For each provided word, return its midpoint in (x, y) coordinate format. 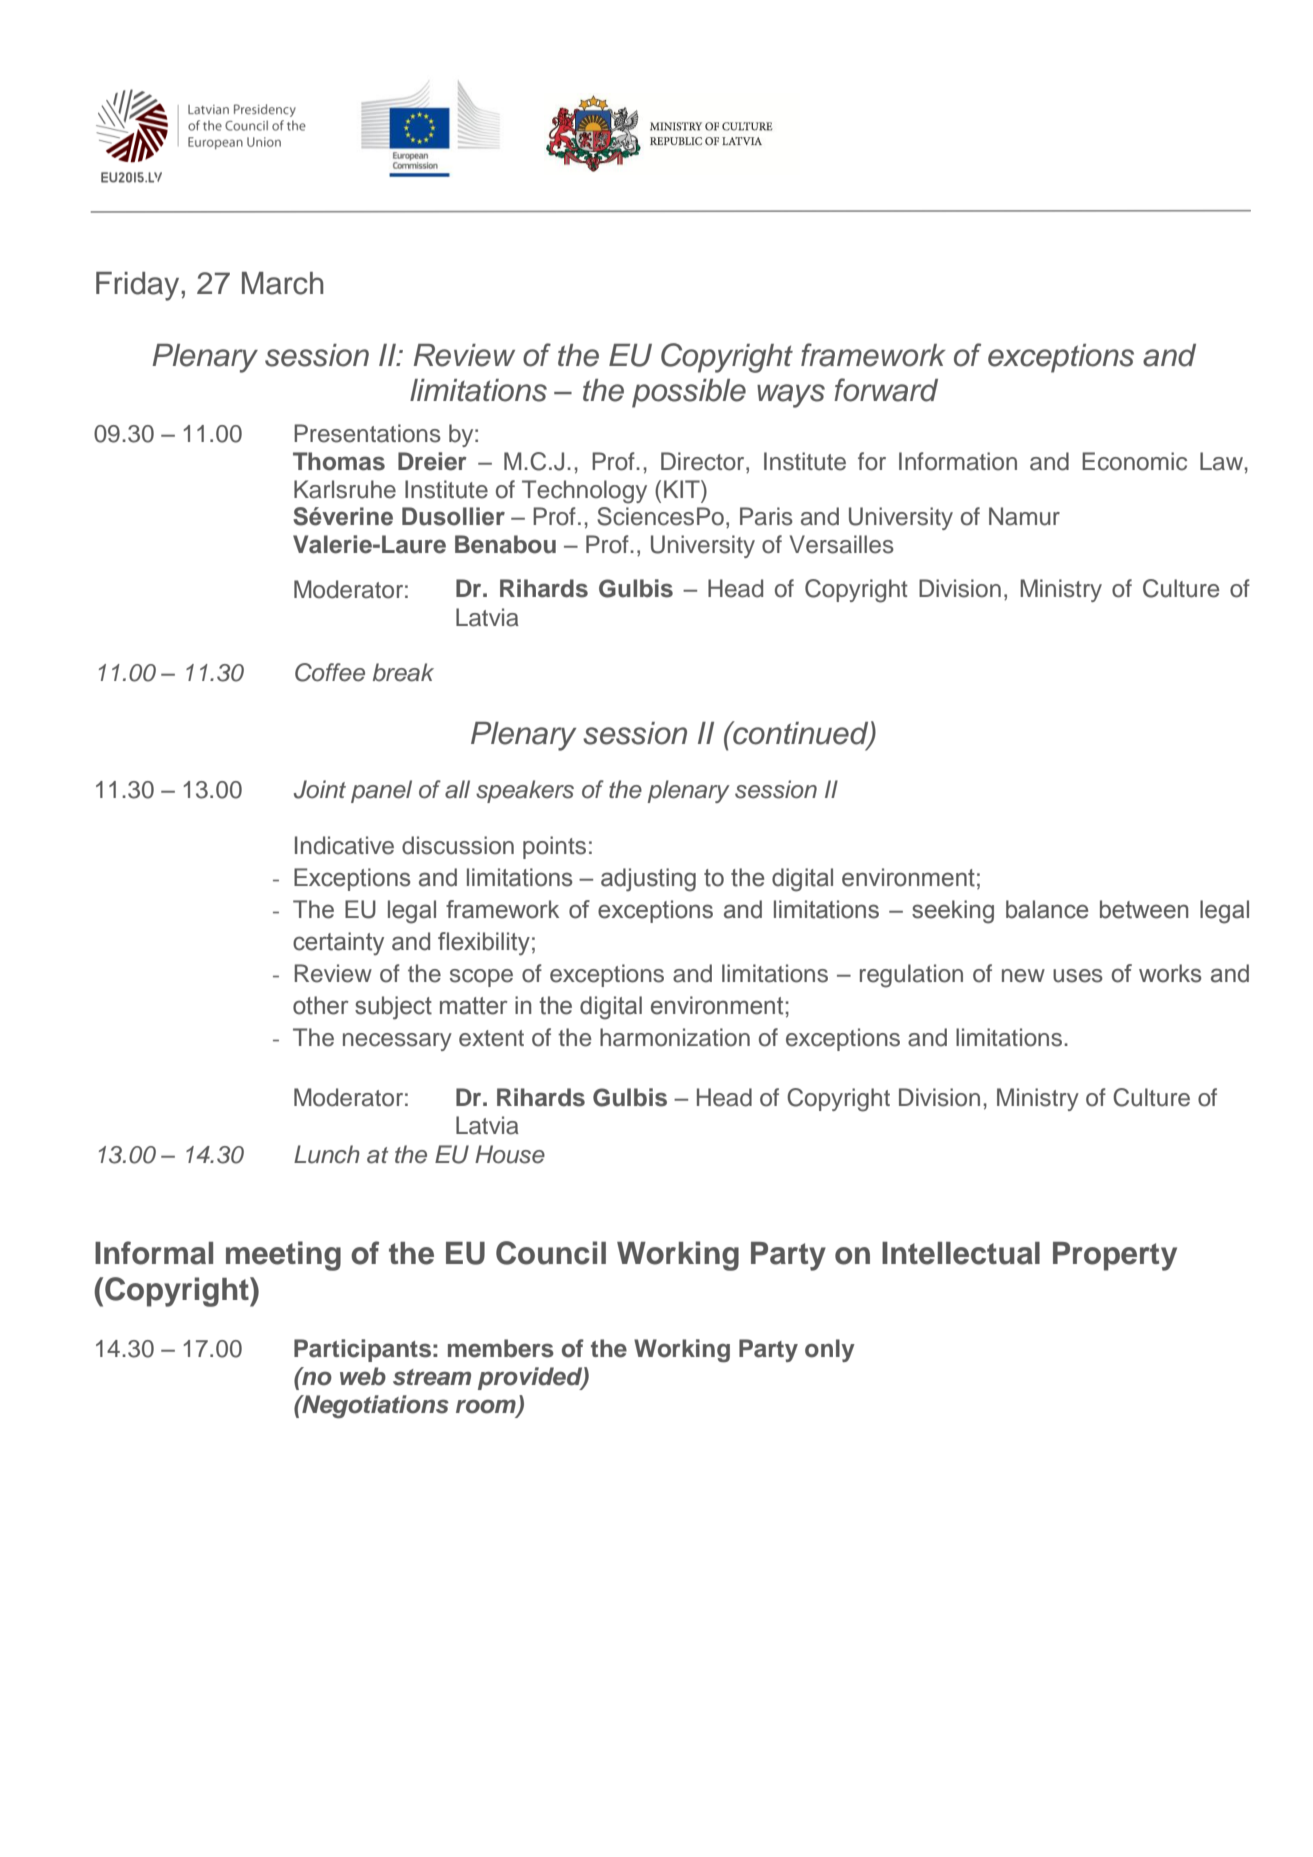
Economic (1134, 461)
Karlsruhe (345, 489)
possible (689, 393)
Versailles (842, 544)
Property (1115, 1256)
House (510, 1154)
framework (873, 355)
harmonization (675, 1037)
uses (1078, 976)
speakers (525, 791)
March (282, 283)
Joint (320, 789)
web (363, 1376)
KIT (683, 489)
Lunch (327, 1154)
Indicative (344, 845)
